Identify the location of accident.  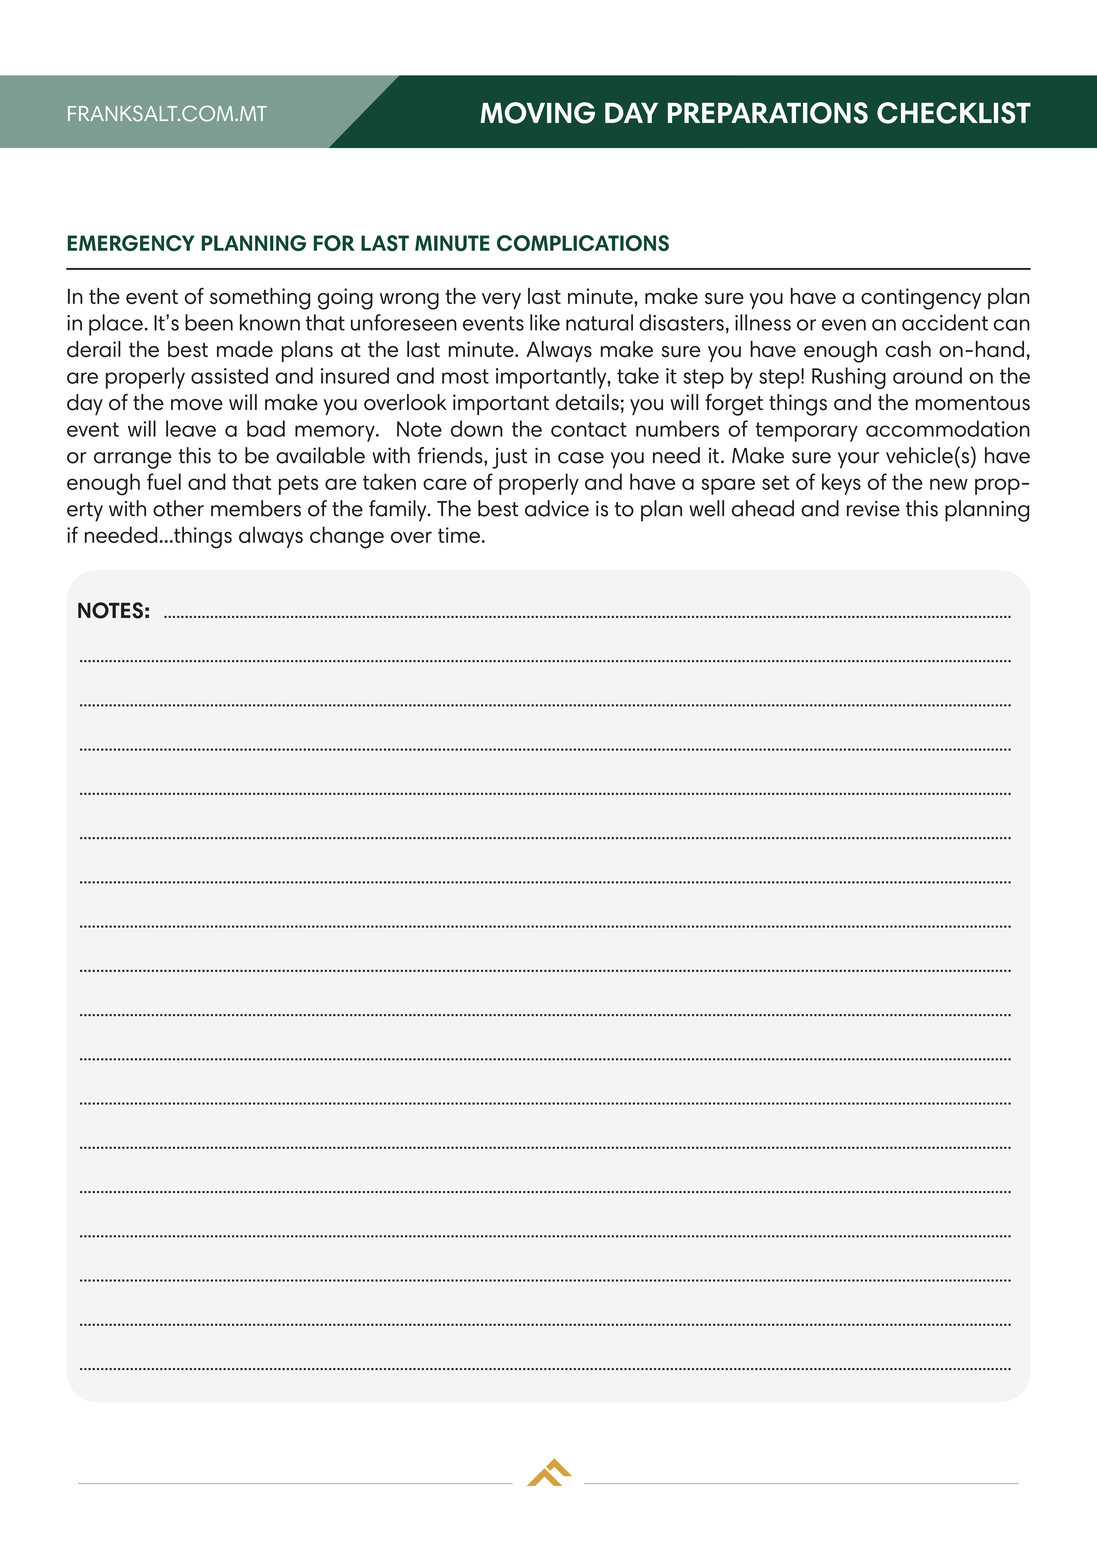
(945, 322).
